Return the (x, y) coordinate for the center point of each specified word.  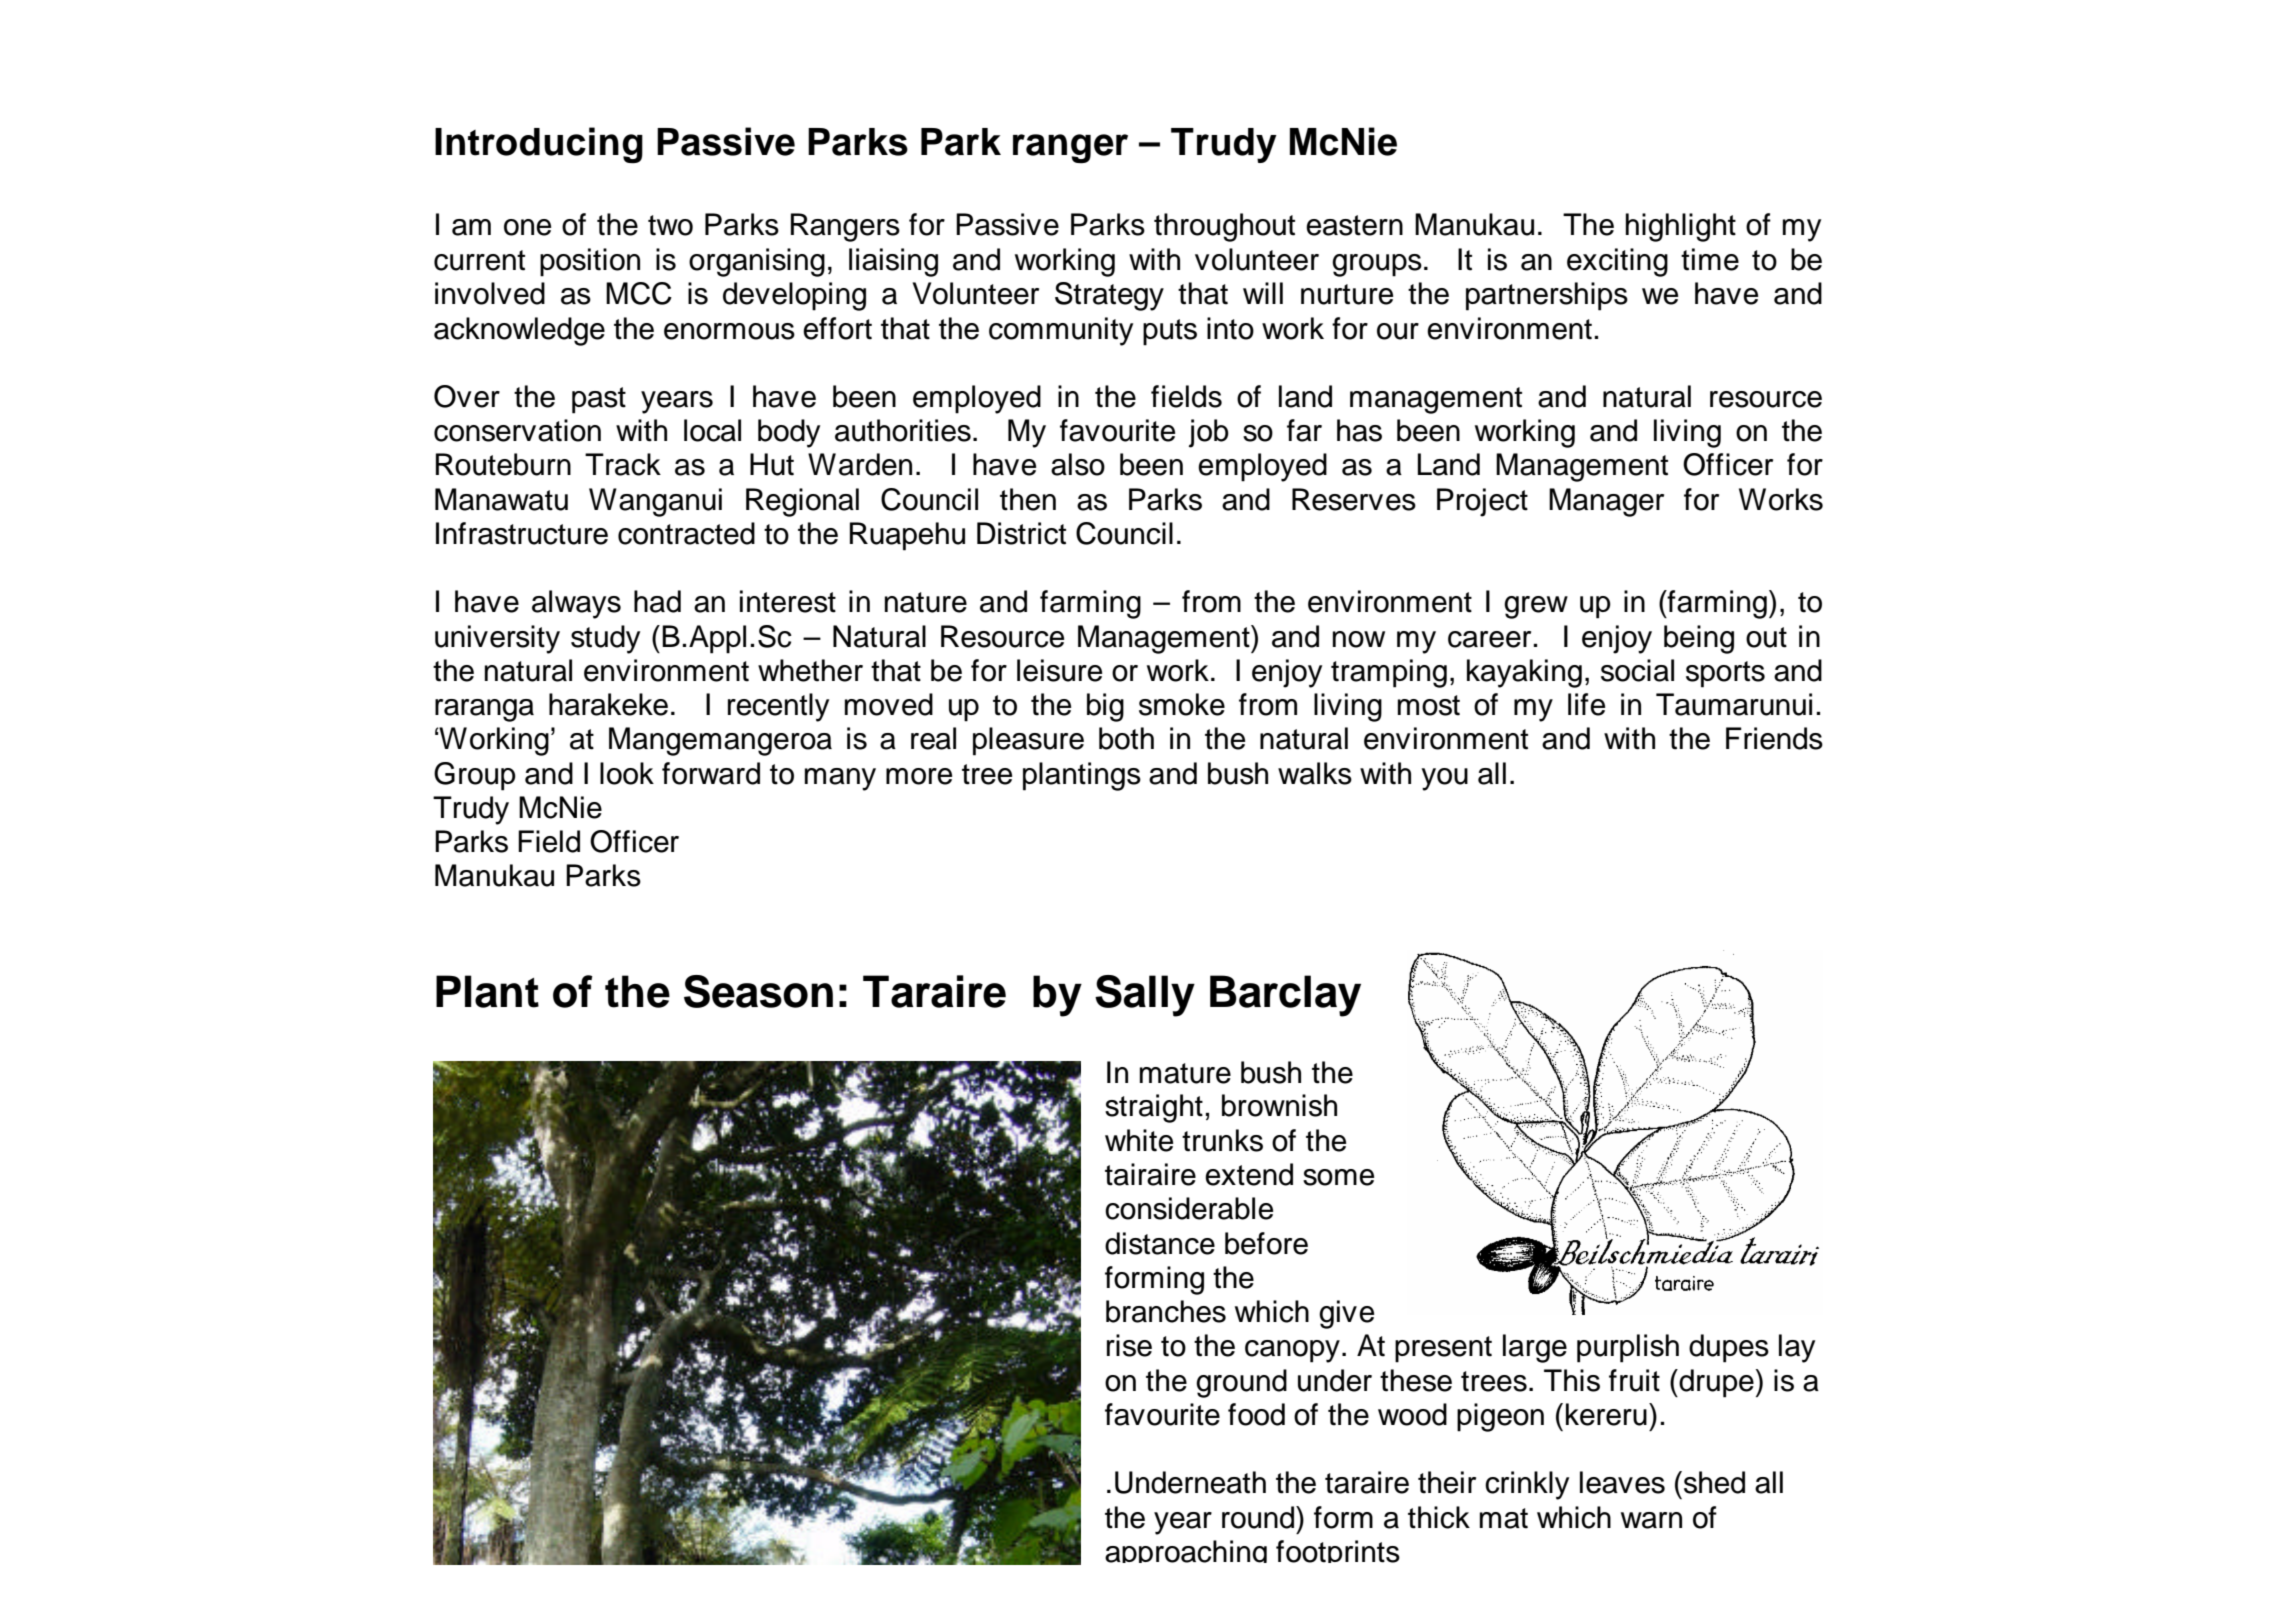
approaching (1186, 1551)
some (1338, 1177)
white (1139, 1140)
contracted (686, 533)
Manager (1606, 502)
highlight (1681, 227)
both (1126, 738)
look (627, 773)
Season (758, 991)
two (670, 225)
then (1028, 499)
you (1444, 779)
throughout (1224, 227)
